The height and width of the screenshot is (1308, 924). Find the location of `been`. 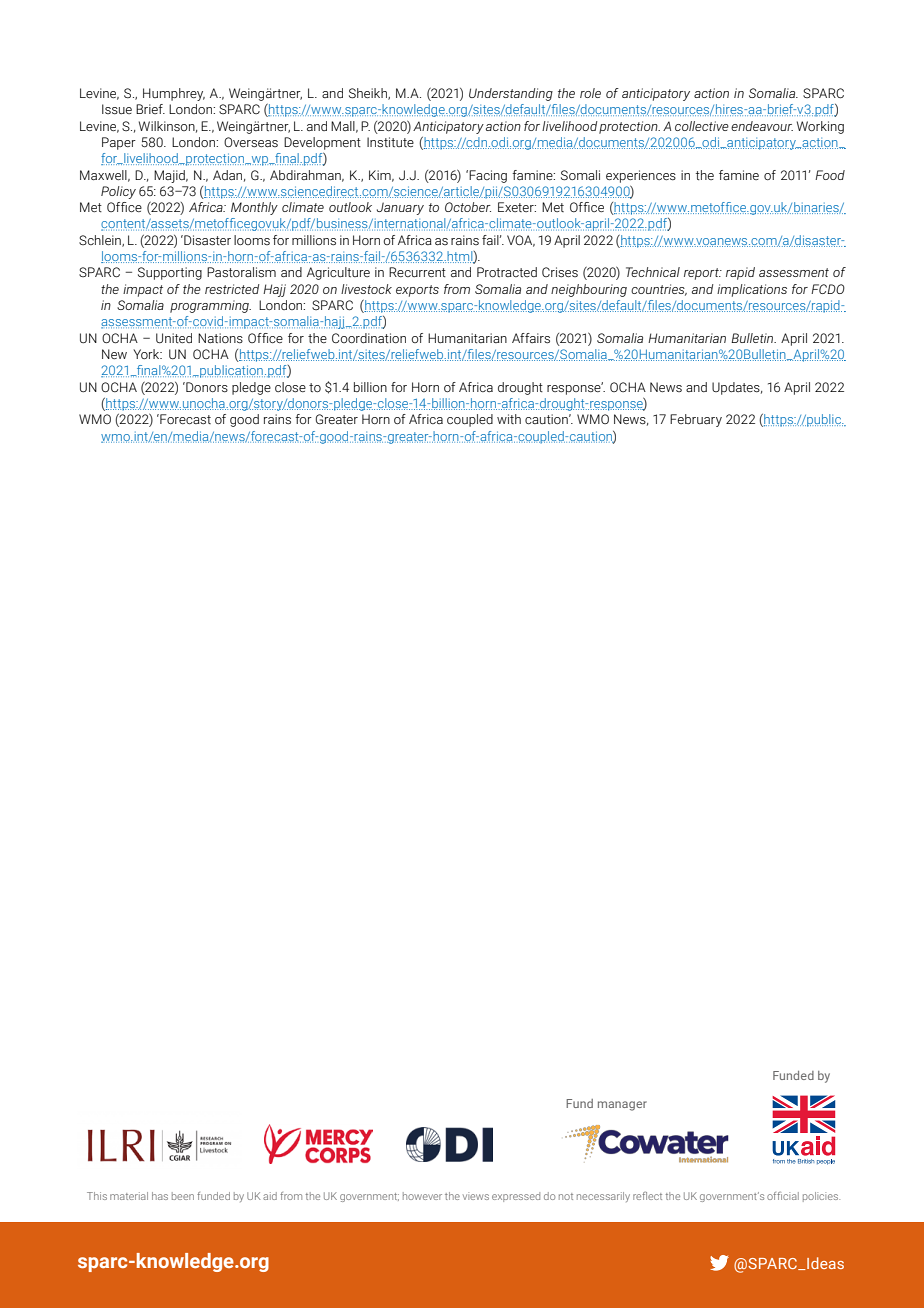

been is located at coordinates (183, 1196).
